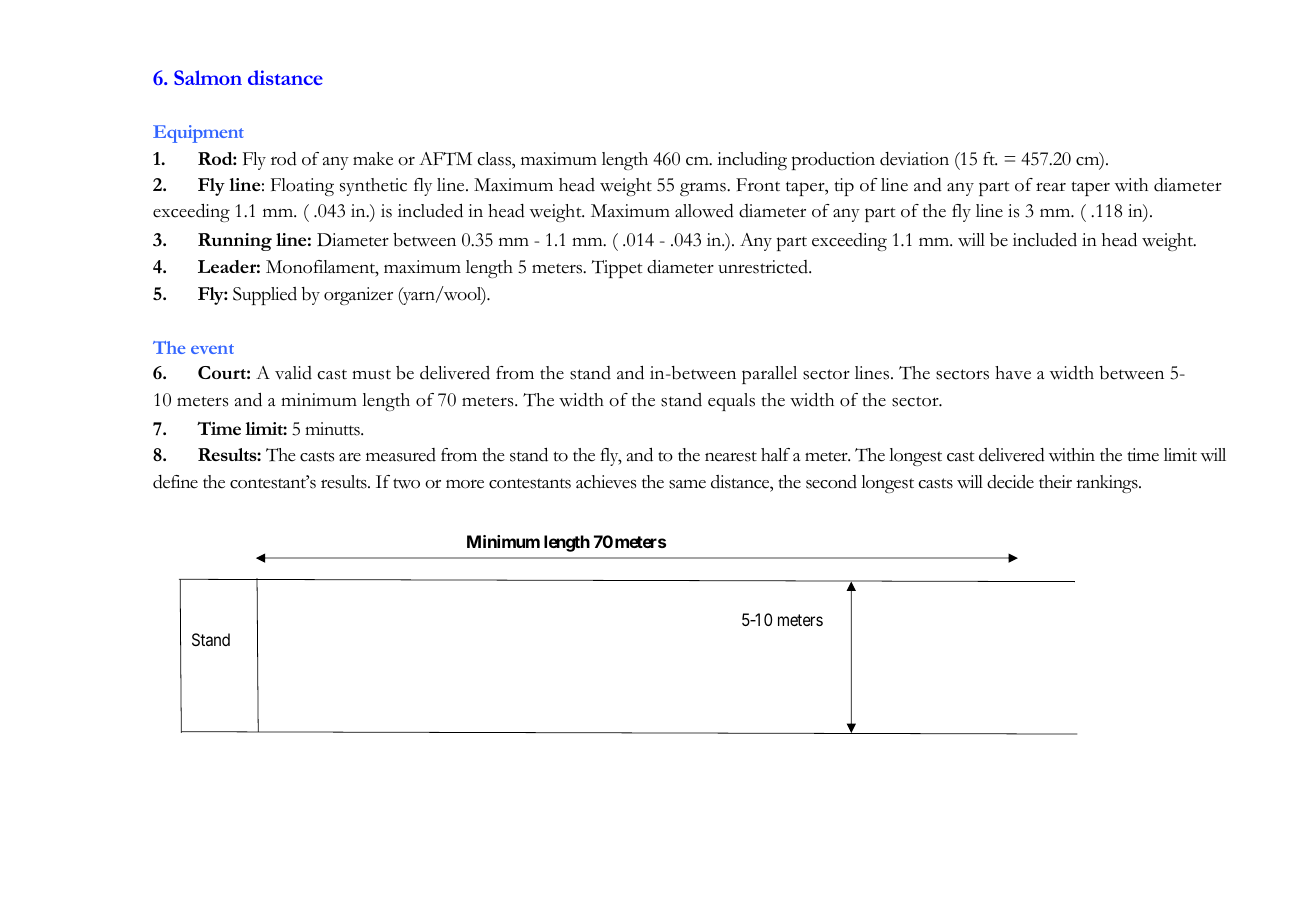  Describe the element at coordinates (175, 482) in the screenshot. I see `define` at that location.
